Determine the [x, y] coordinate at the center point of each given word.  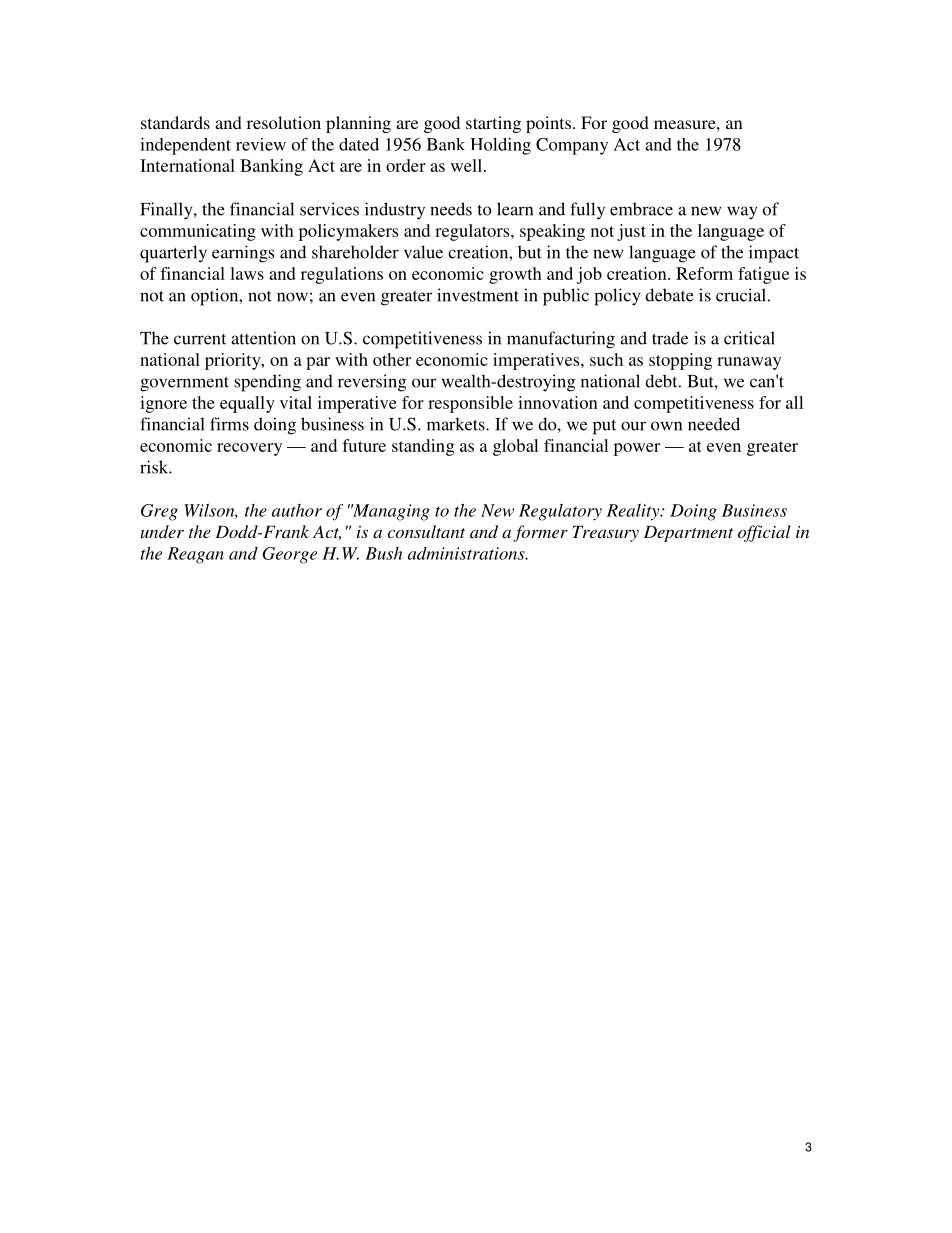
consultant [426, 531]
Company [572, 146]
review [261, 144]
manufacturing [561, 340]
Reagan [195, 555]
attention [263, 338]
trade [670, 338]
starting [493, 124]
